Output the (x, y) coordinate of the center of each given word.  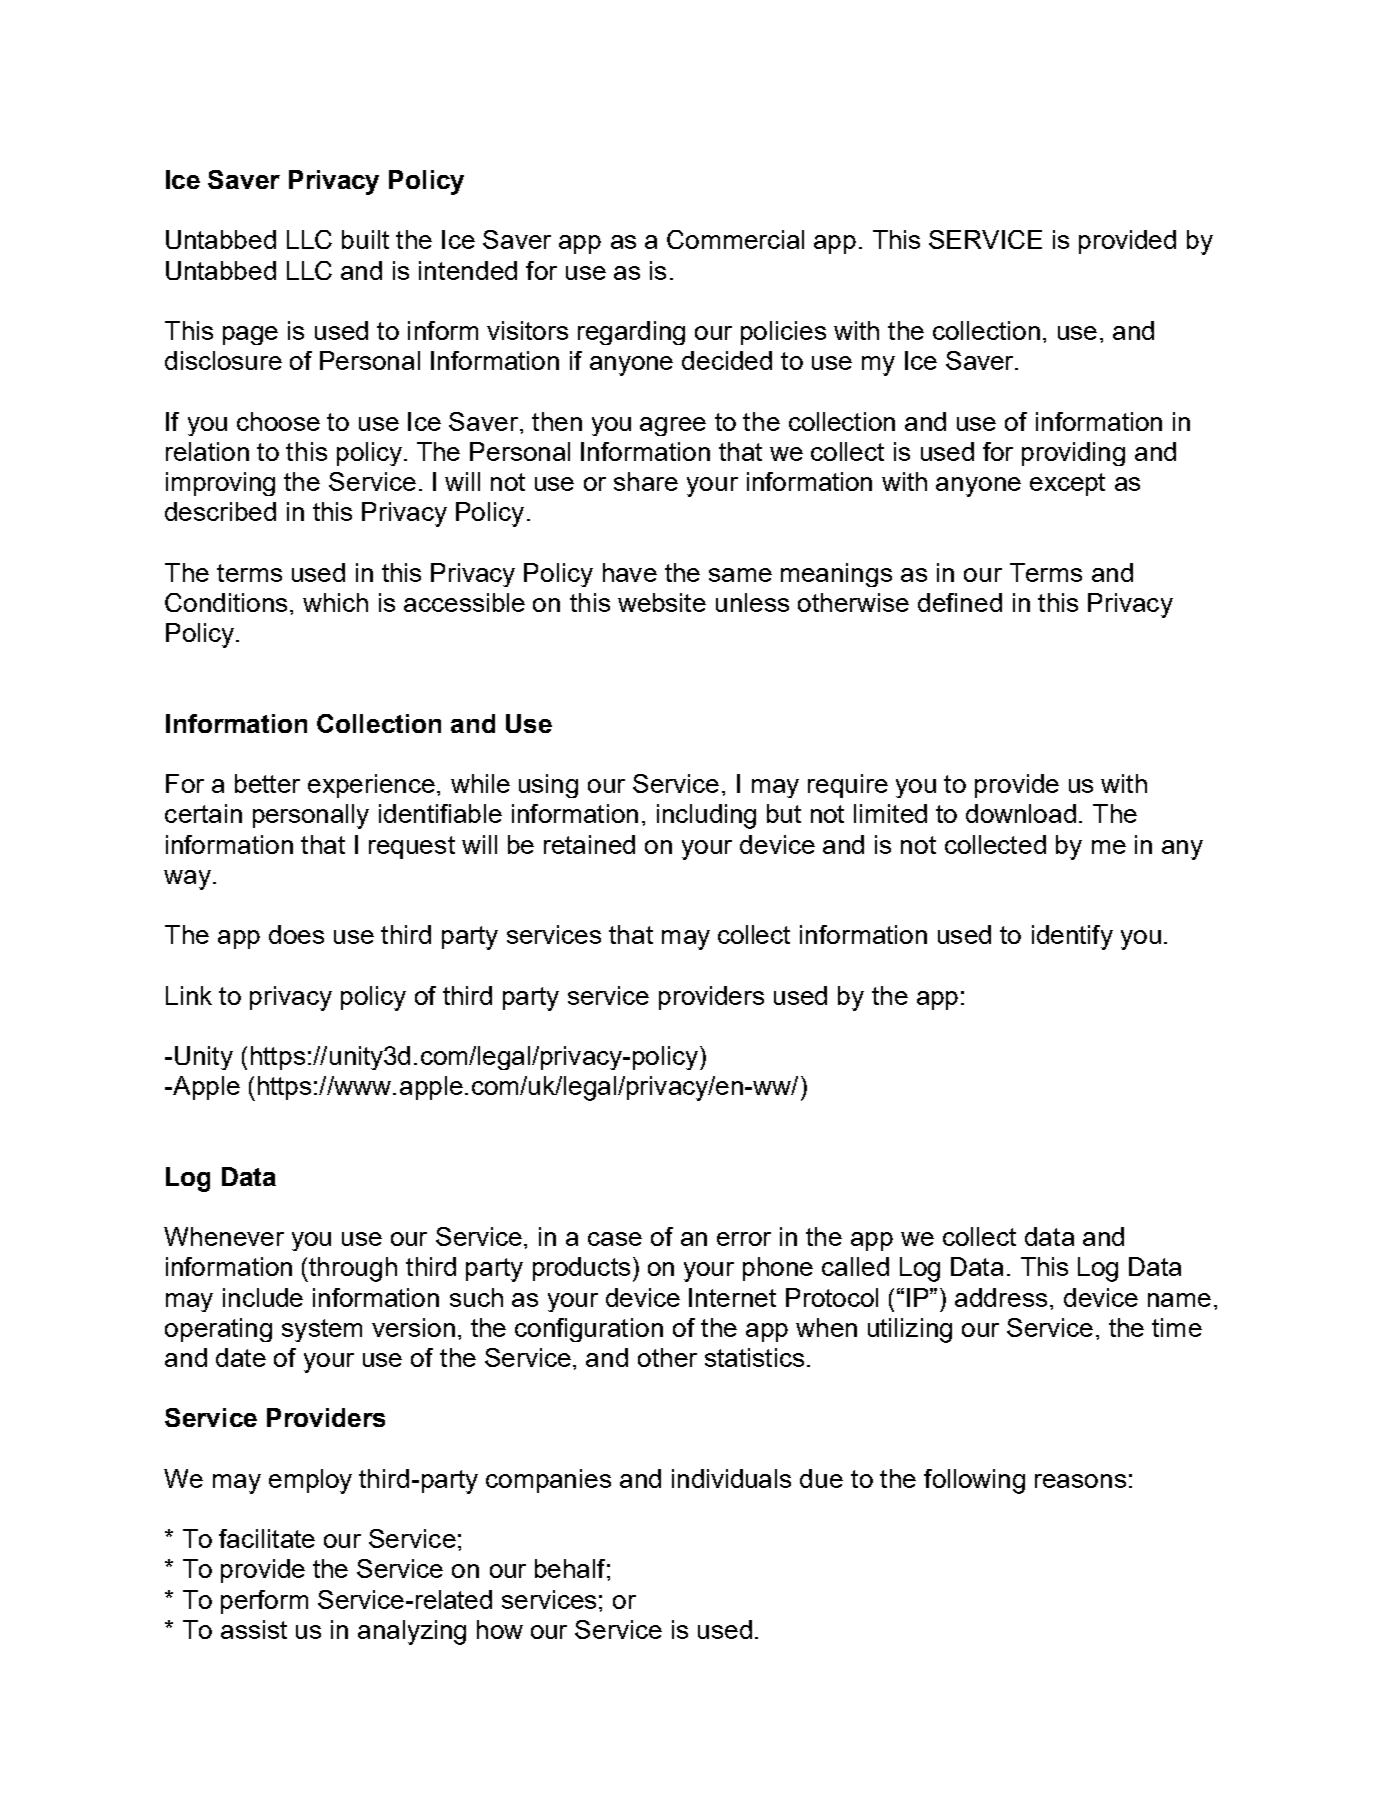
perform (264, 1602)
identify (1072, 937)
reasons (1080, 1481)
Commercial (735, 239)
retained (589, 844)
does (296, 934)
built (365, 239)
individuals (731, 1478)
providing (1073, 454)
